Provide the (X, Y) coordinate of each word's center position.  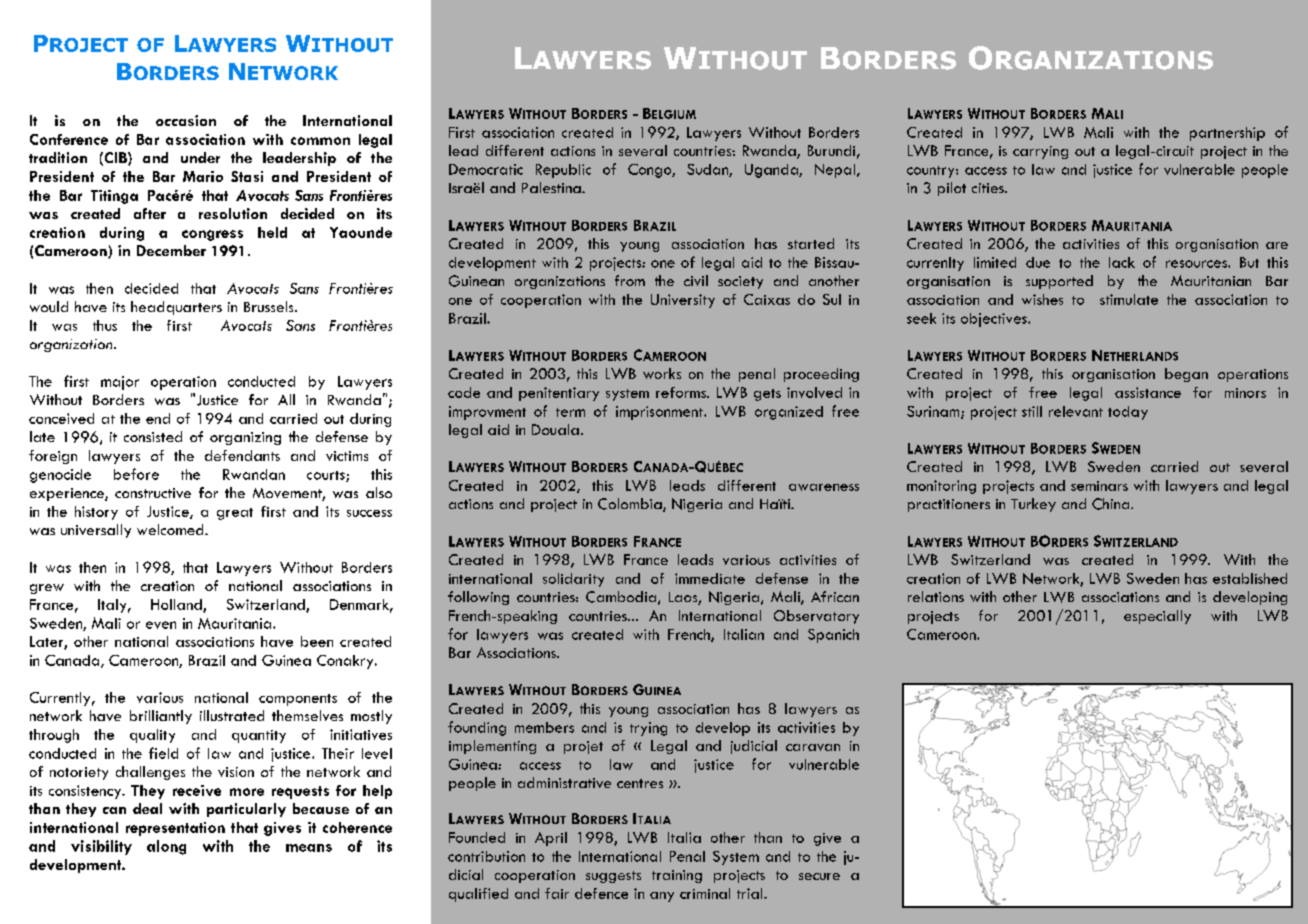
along (166, 847)
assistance (1148, 392)
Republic (563, 171)
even (161, 625)
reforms (682, 392)
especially (1157, 617)
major (120, 383)
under (200, 157)
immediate (710, 578)
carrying (1040, 152)
